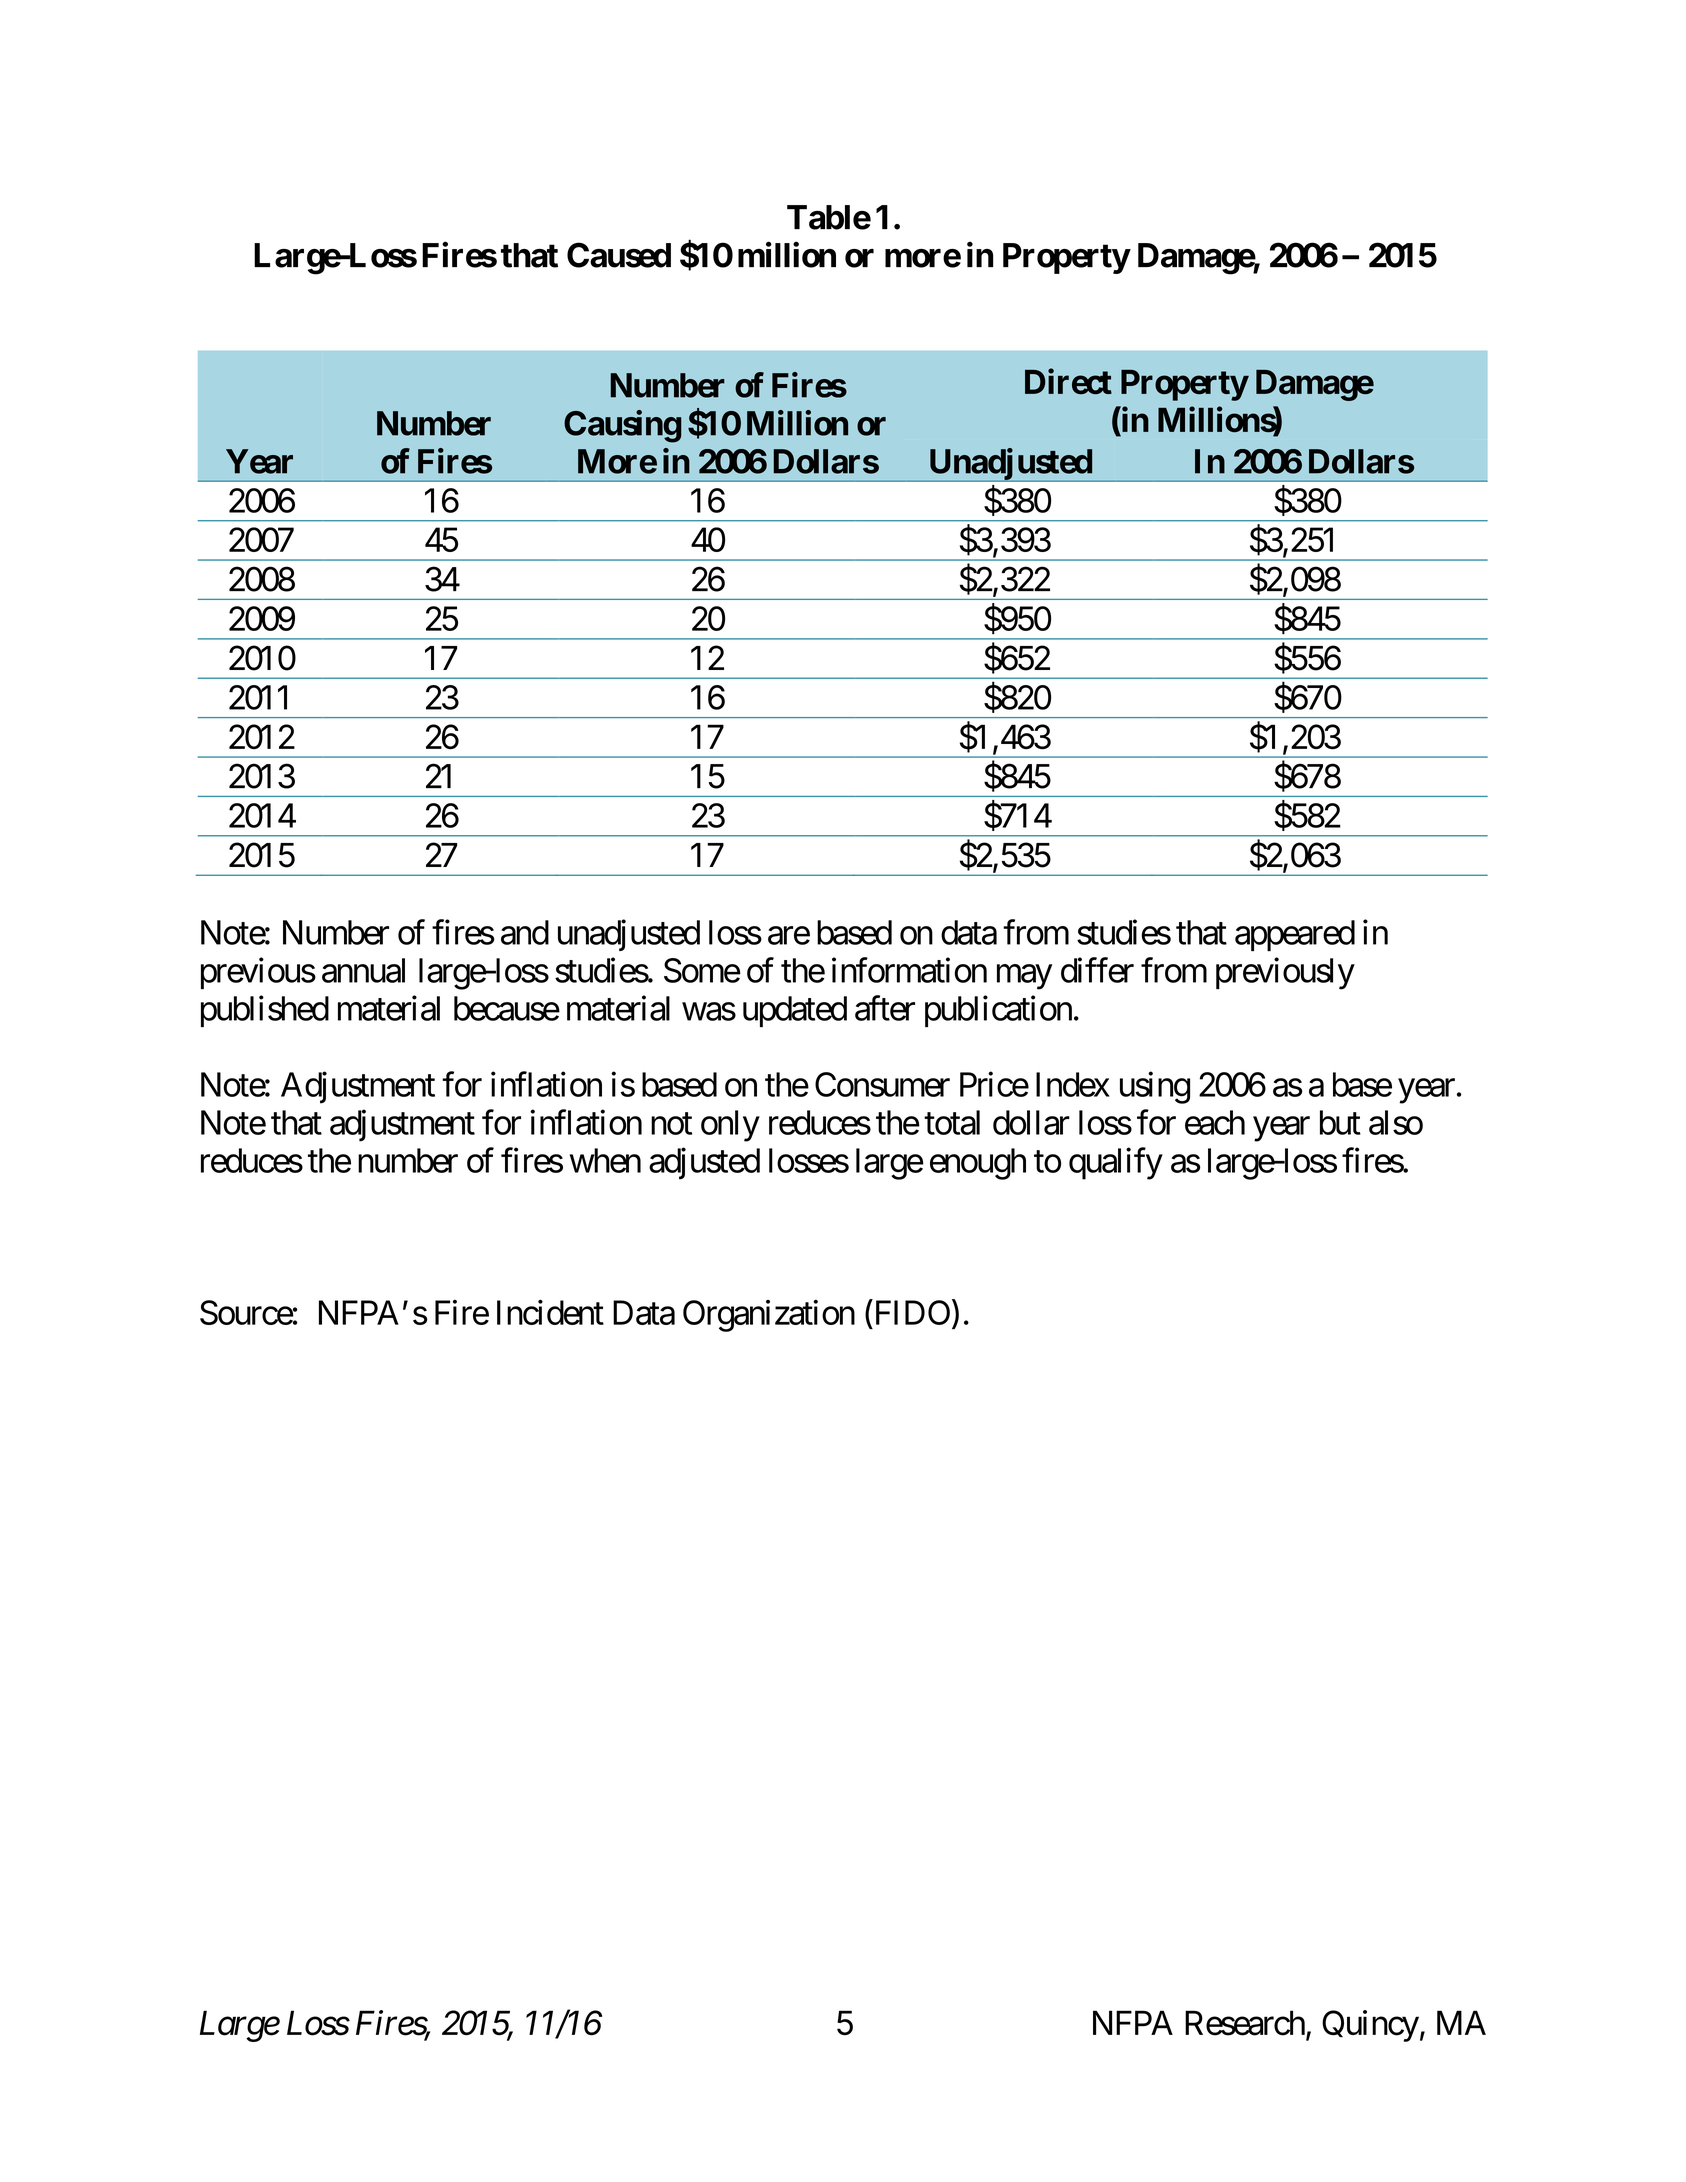 Image resolution: width=1686 pixels, height=2182 pixels. What do you see at coordinates (1245, 2023) in the image?
I see `Research` at bounding box center [1245, 2023].
